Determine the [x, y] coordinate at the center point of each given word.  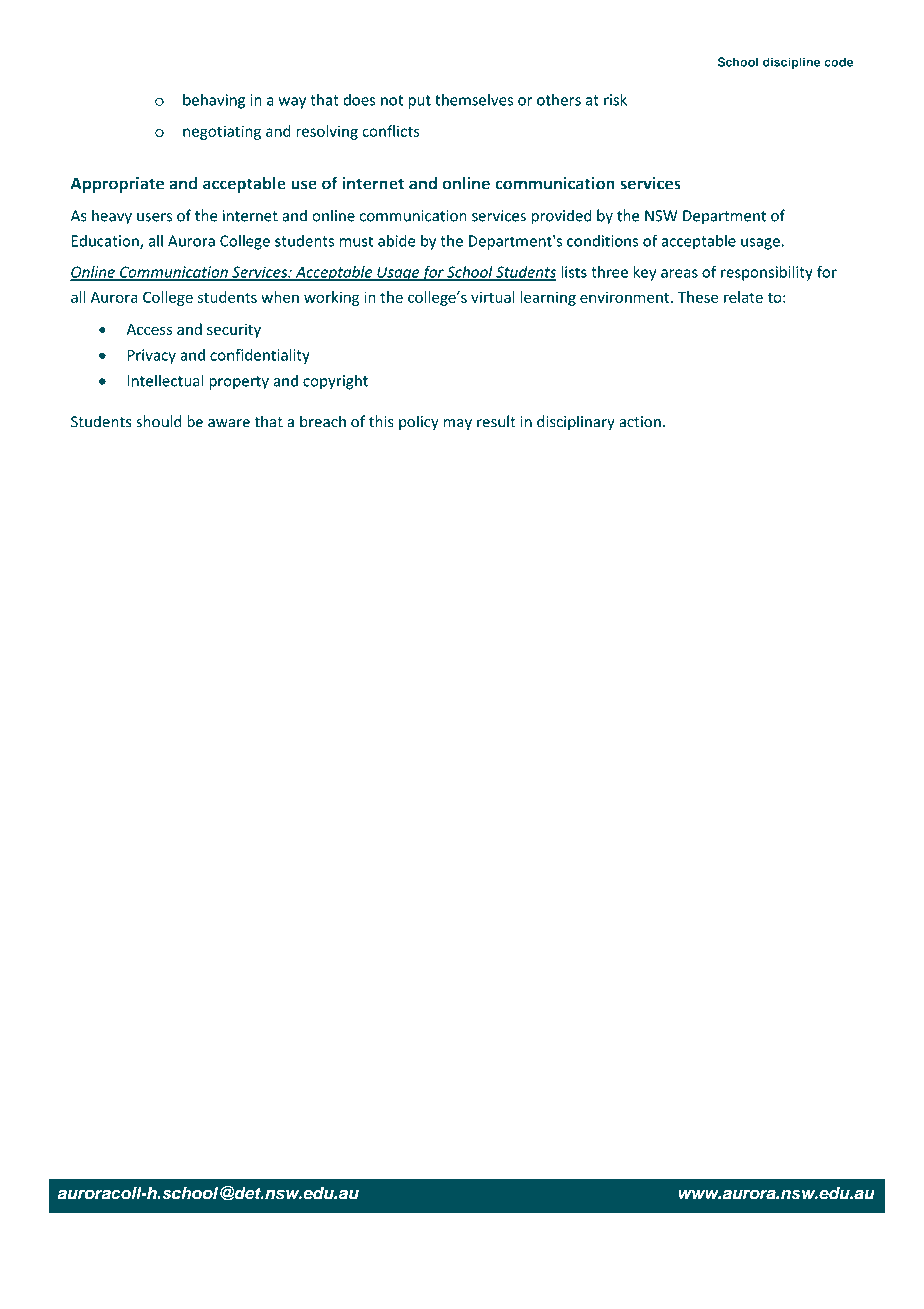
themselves [474, 99]
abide [397, 240]
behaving [214, 101]
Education [106, 242]
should [159, 421]
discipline [792, 63]
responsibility [767, 273]
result [496, 421]
